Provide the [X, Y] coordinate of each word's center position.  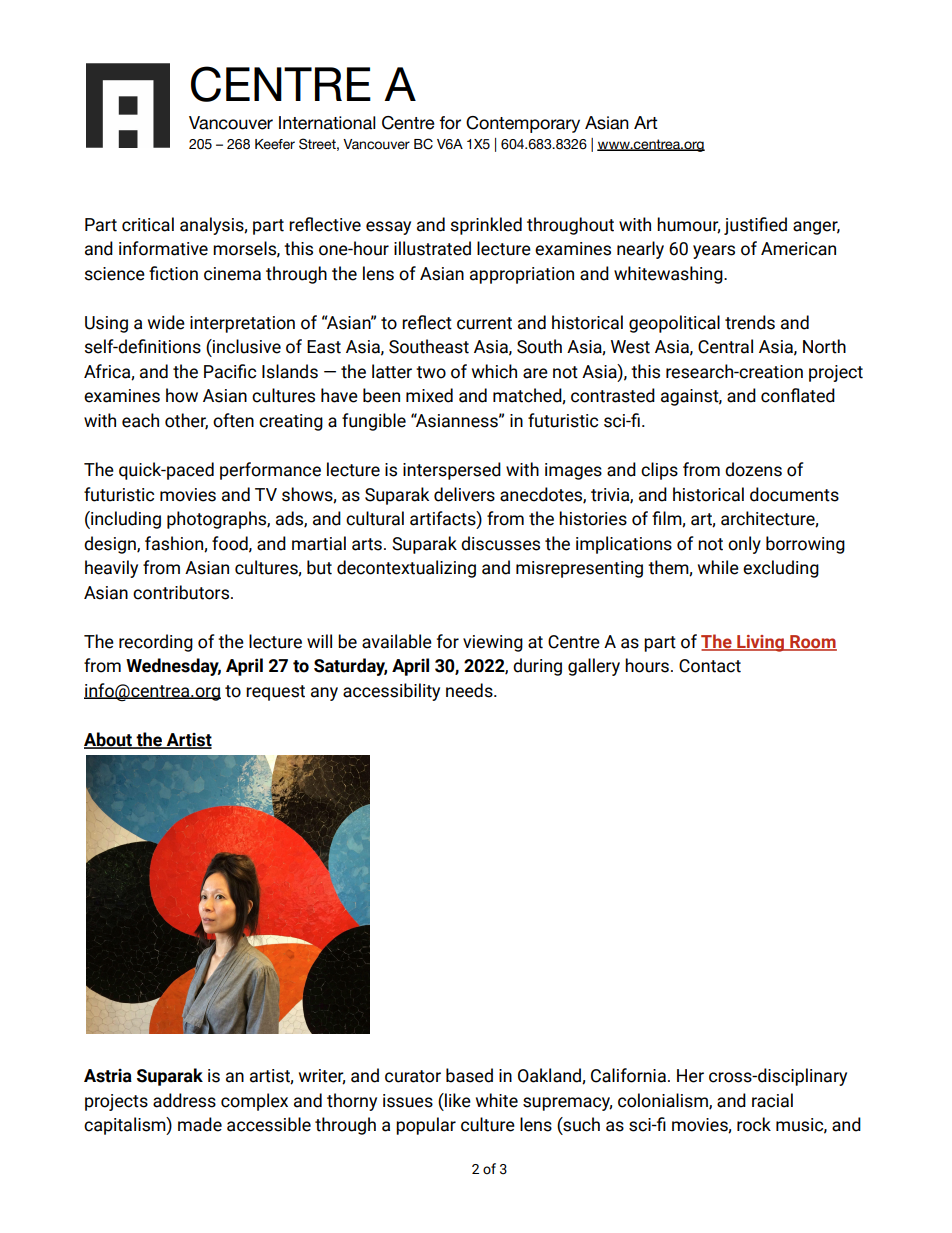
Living [760, 643]
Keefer [275, 144]
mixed [429, 395]
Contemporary [523, 124]
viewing [493, 643]
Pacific [230, 371]
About [109, 740]
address [184, 1100]
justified [755, 226]
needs [470, 690]
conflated [798, 395]
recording [156, 643]
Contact [710, 666]
